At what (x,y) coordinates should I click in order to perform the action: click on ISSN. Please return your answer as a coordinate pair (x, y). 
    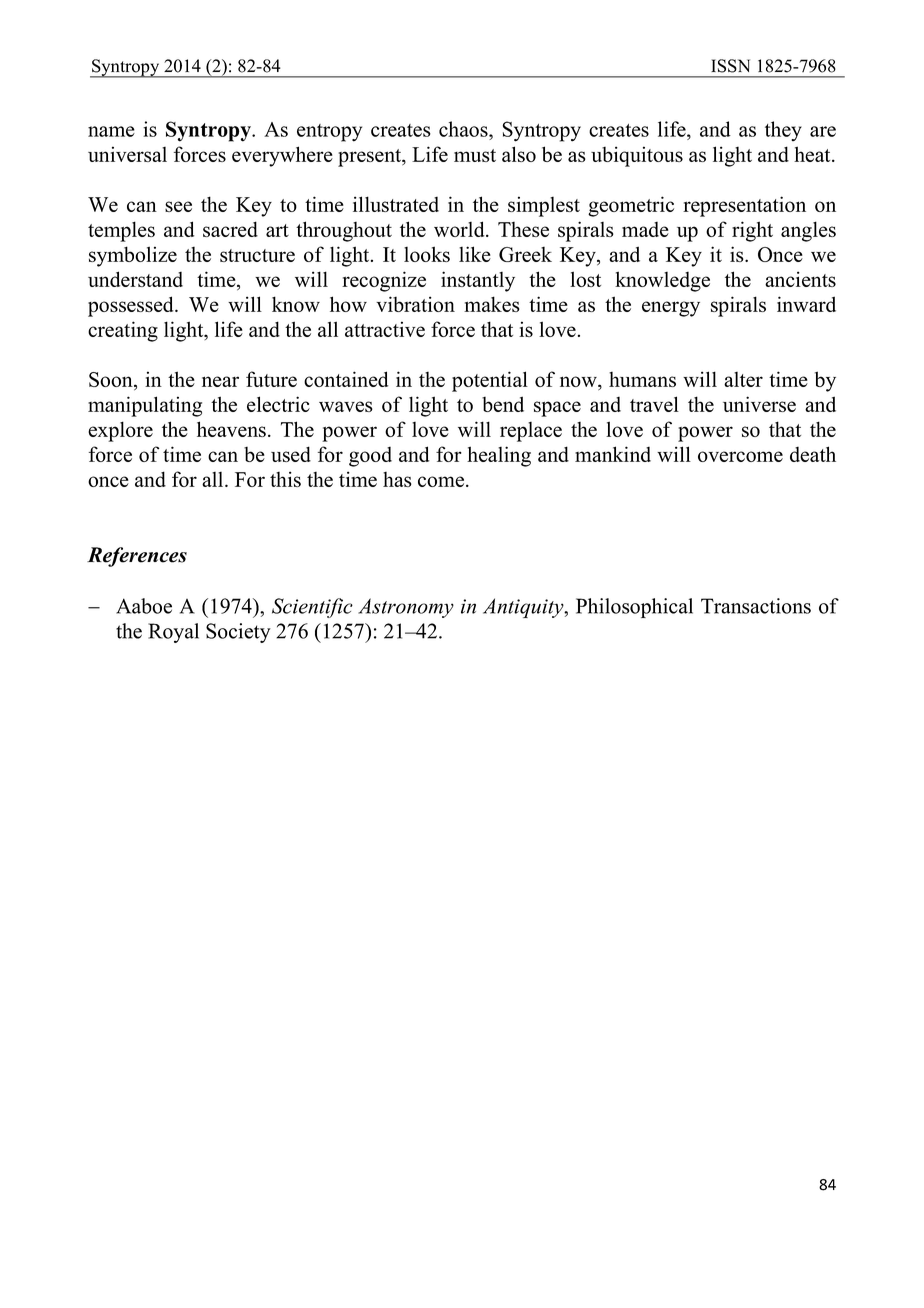
    Looking at the image, I should click on (730, 66).
